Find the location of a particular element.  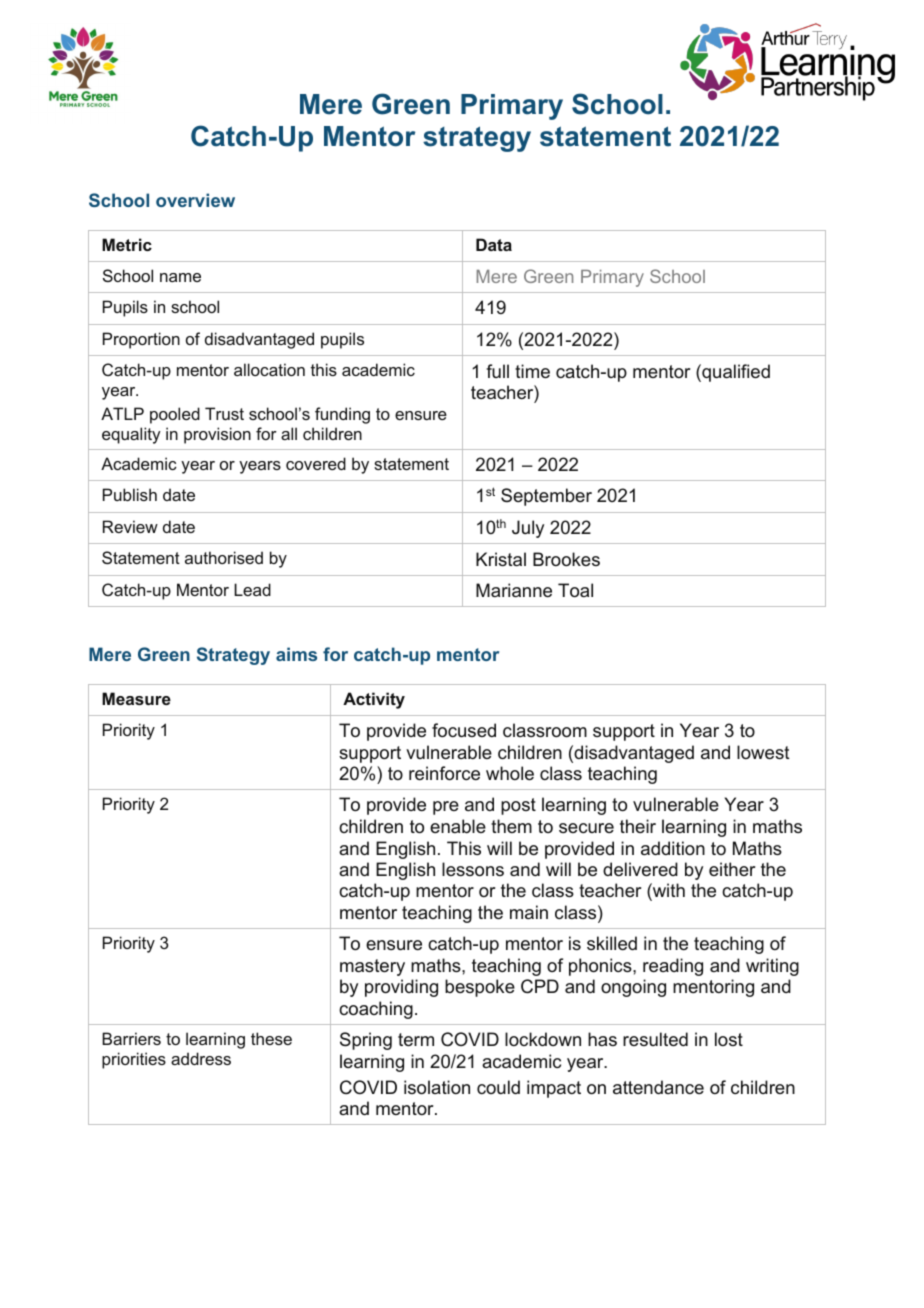

aims is located at coordinates (296, 654).
